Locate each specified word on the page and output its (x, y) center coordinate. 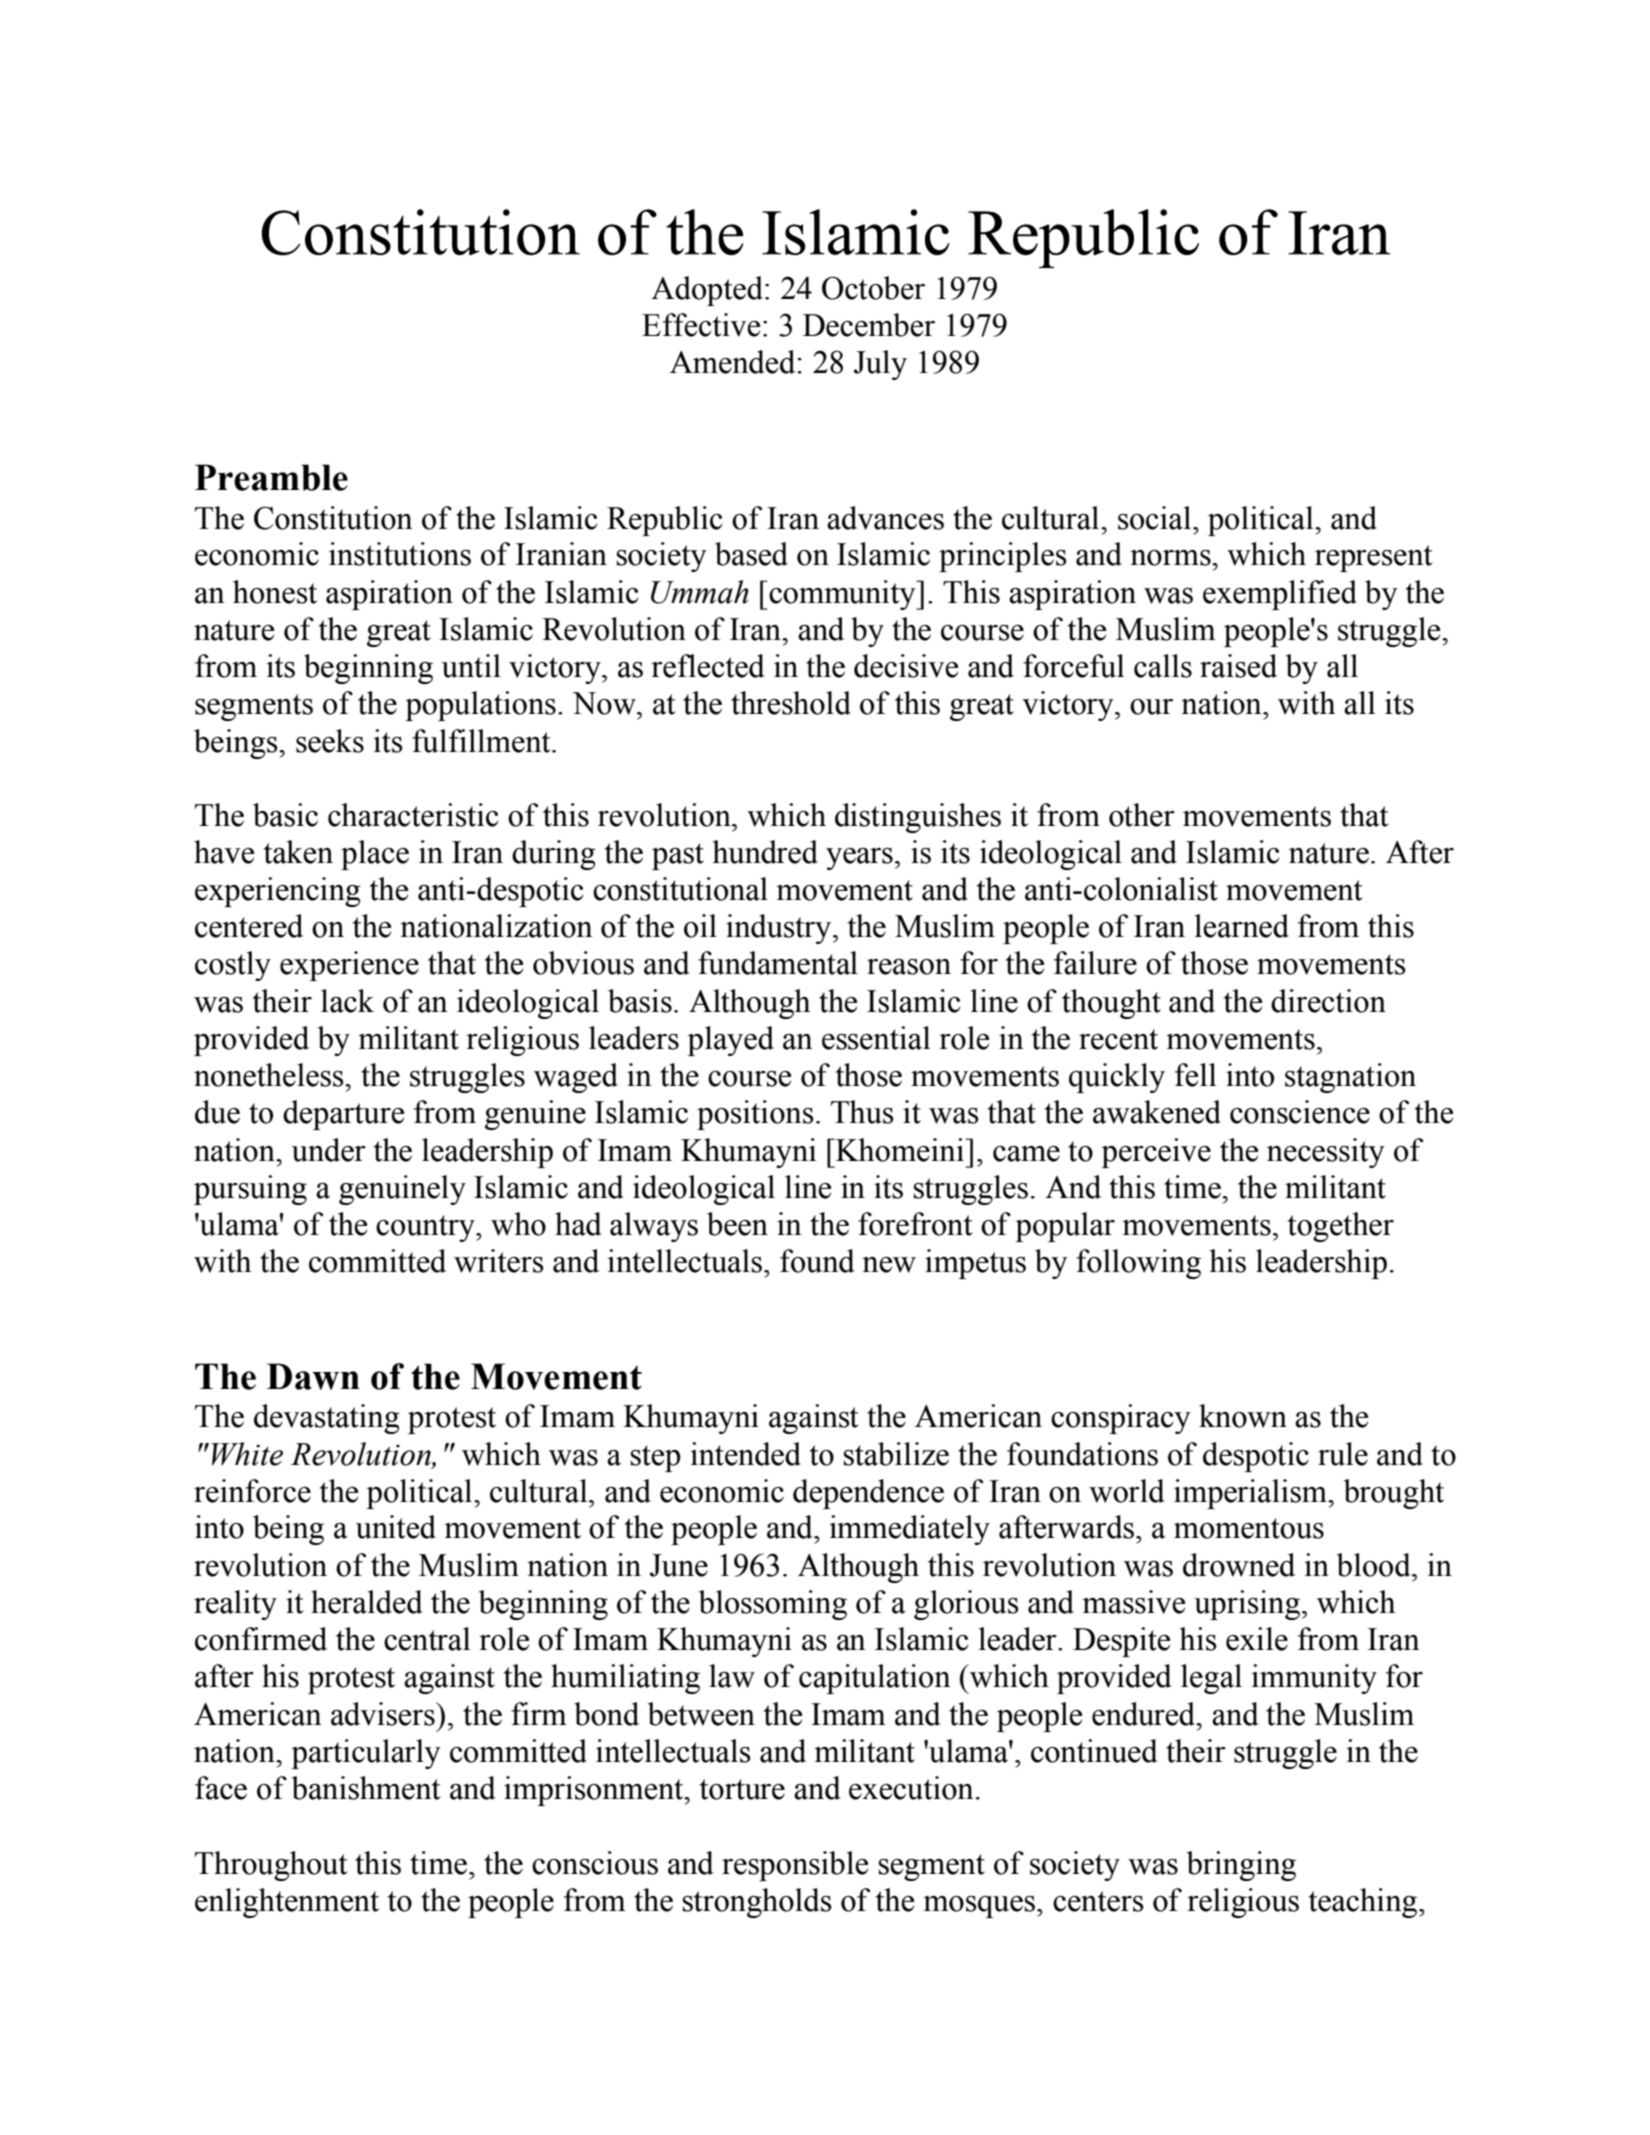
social (1156, 518)
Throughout (271, 1866)
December (869, 325)
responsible (795, 1866)
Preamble (271, 477)
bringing (1241, 1866)
